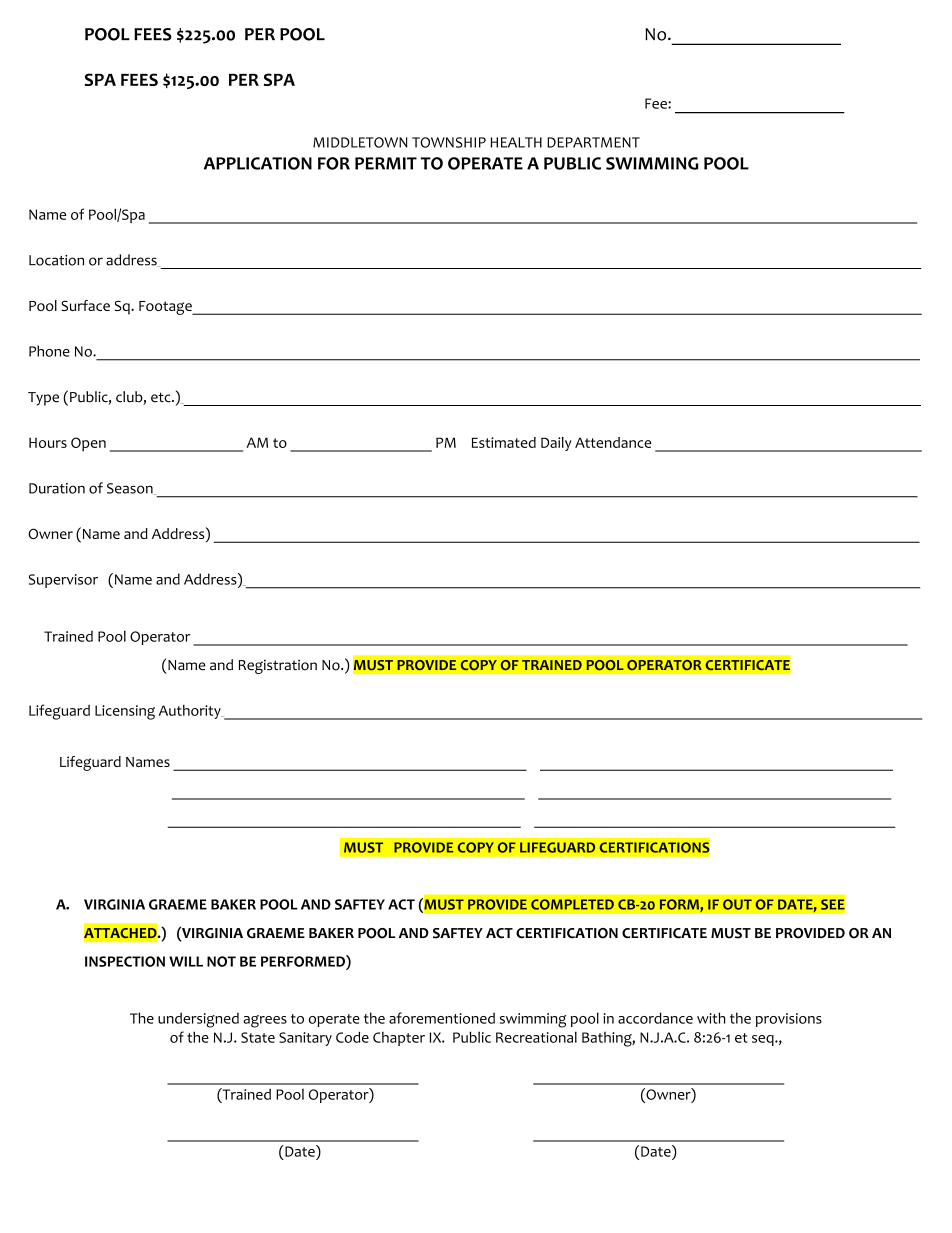 This page has width=952, height=1233. Describe the element at coordinates (613, 442) in the page. I see `Attendance` at that location.
